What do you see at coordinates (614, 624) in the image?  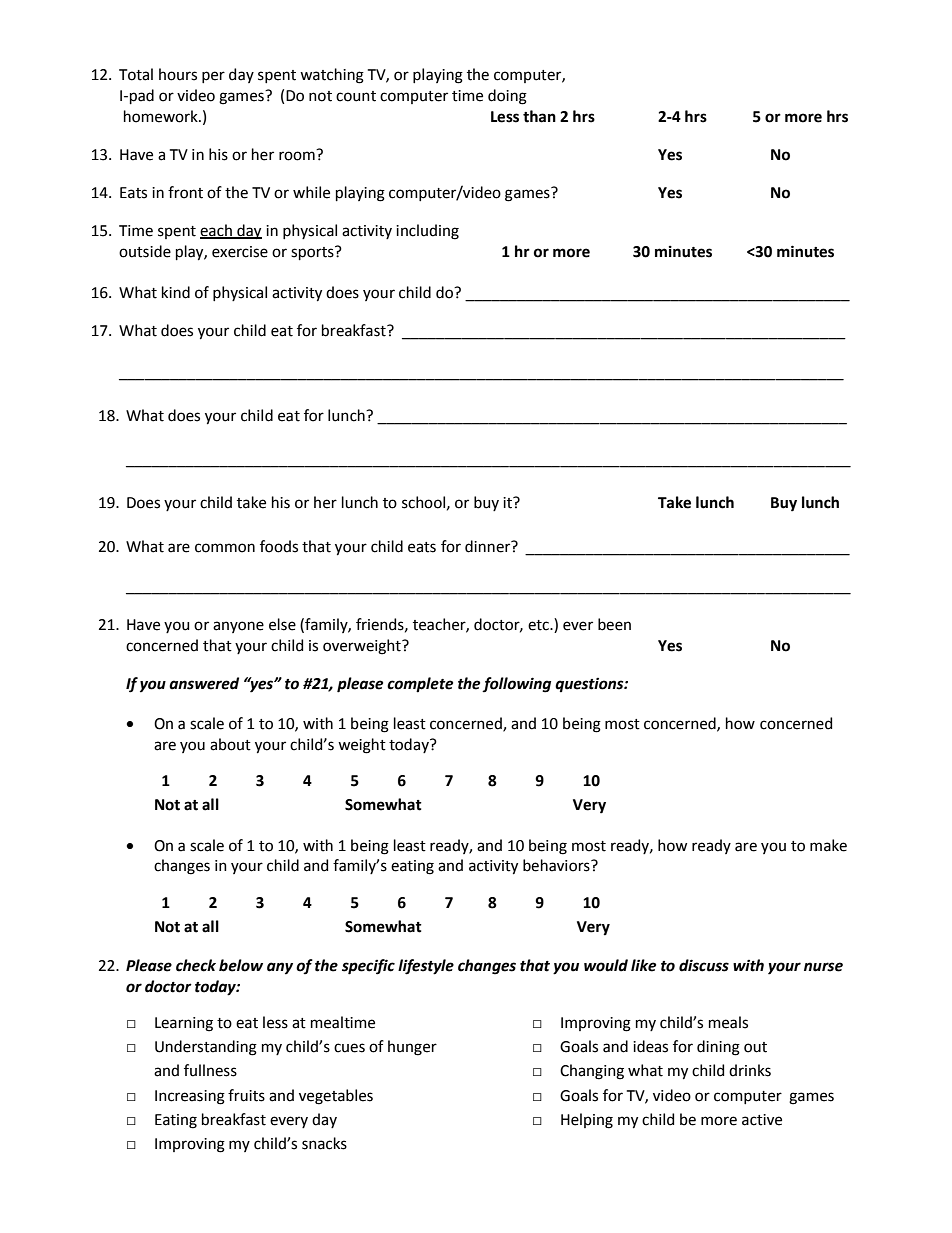 I see `been` at bounding box center [614, 624].
